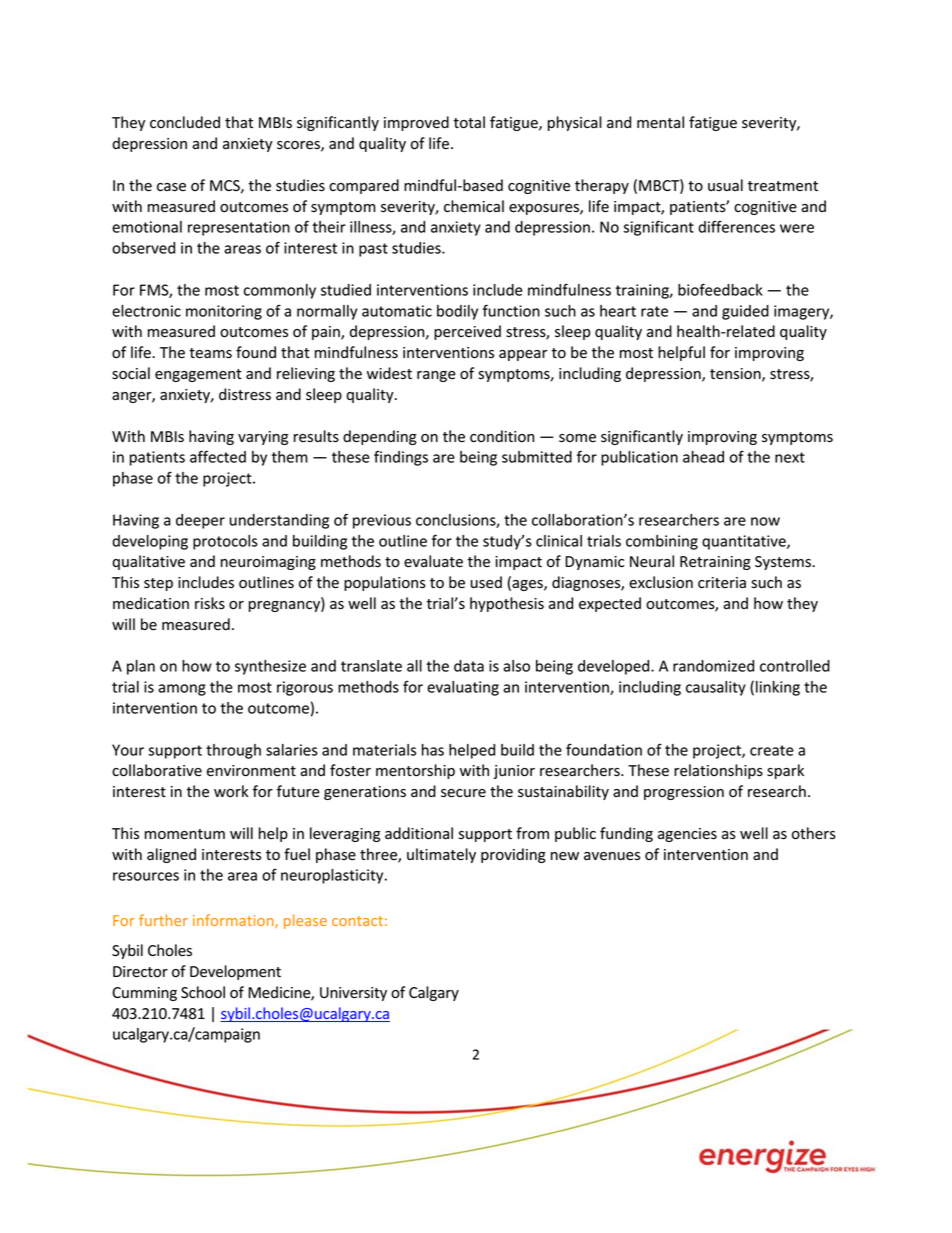  I want to click on among, so click(182, 690).
